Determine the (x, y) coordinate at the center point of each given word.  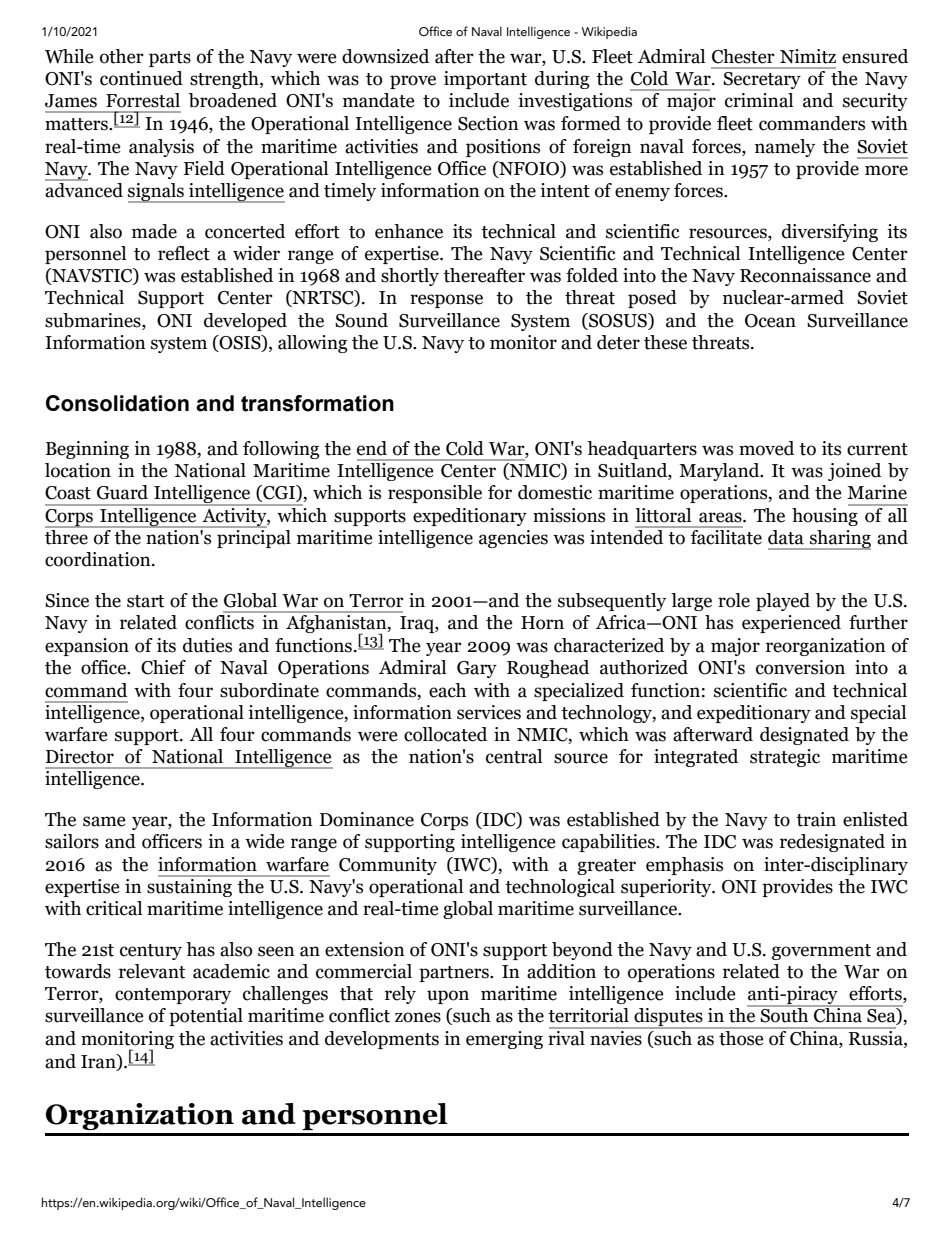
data (786, 537)
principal (253, 537)
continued (141, 78)
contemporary (173, 996)
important (485, 80)
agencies (513, 539)
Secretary (762, 80)
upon (448, 997)
